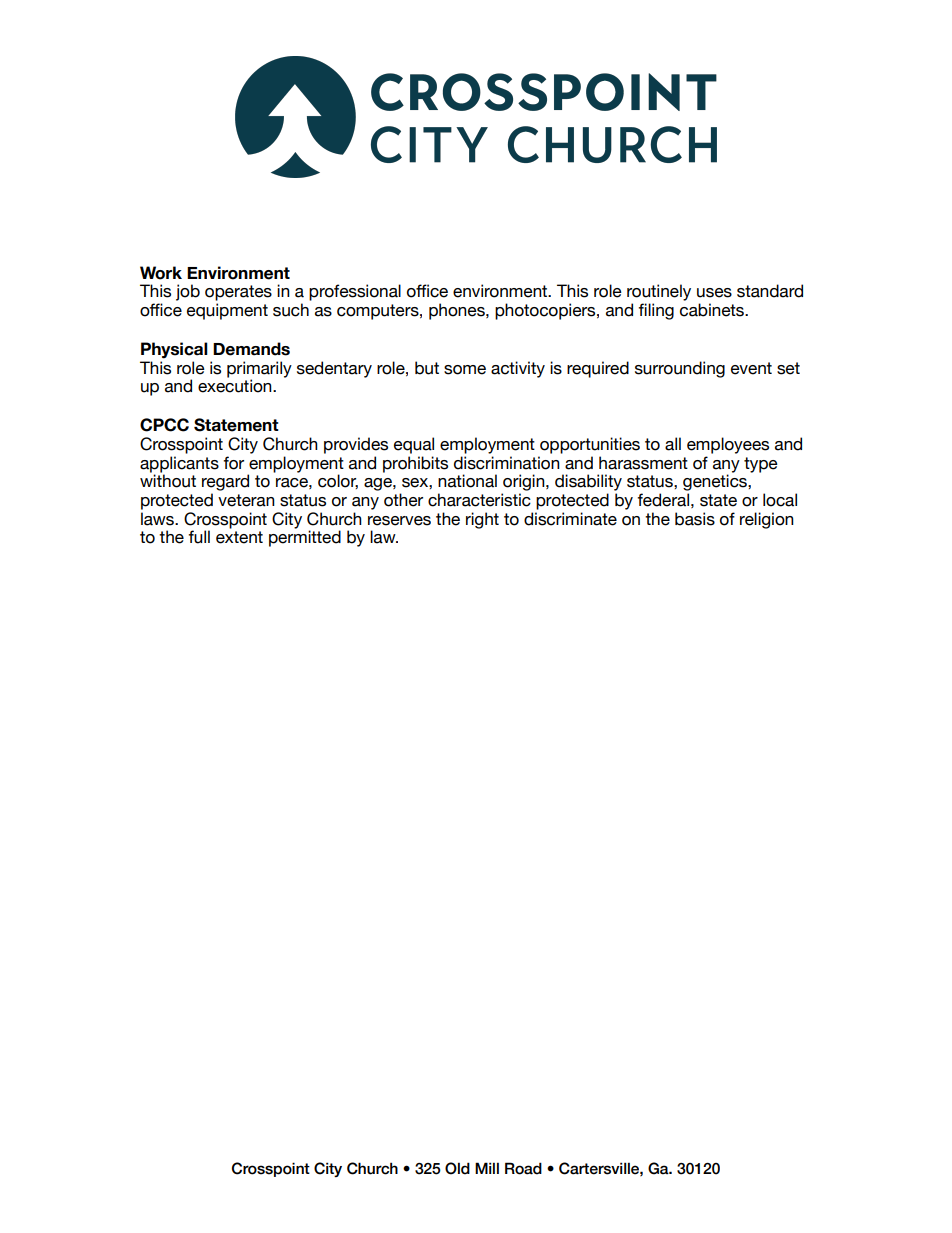 The height and width of the screenshot is (1233, 952). What do you see at coordinates (482, 520) in the screenshot?
I see `right` at bounding box center [482, 520].
